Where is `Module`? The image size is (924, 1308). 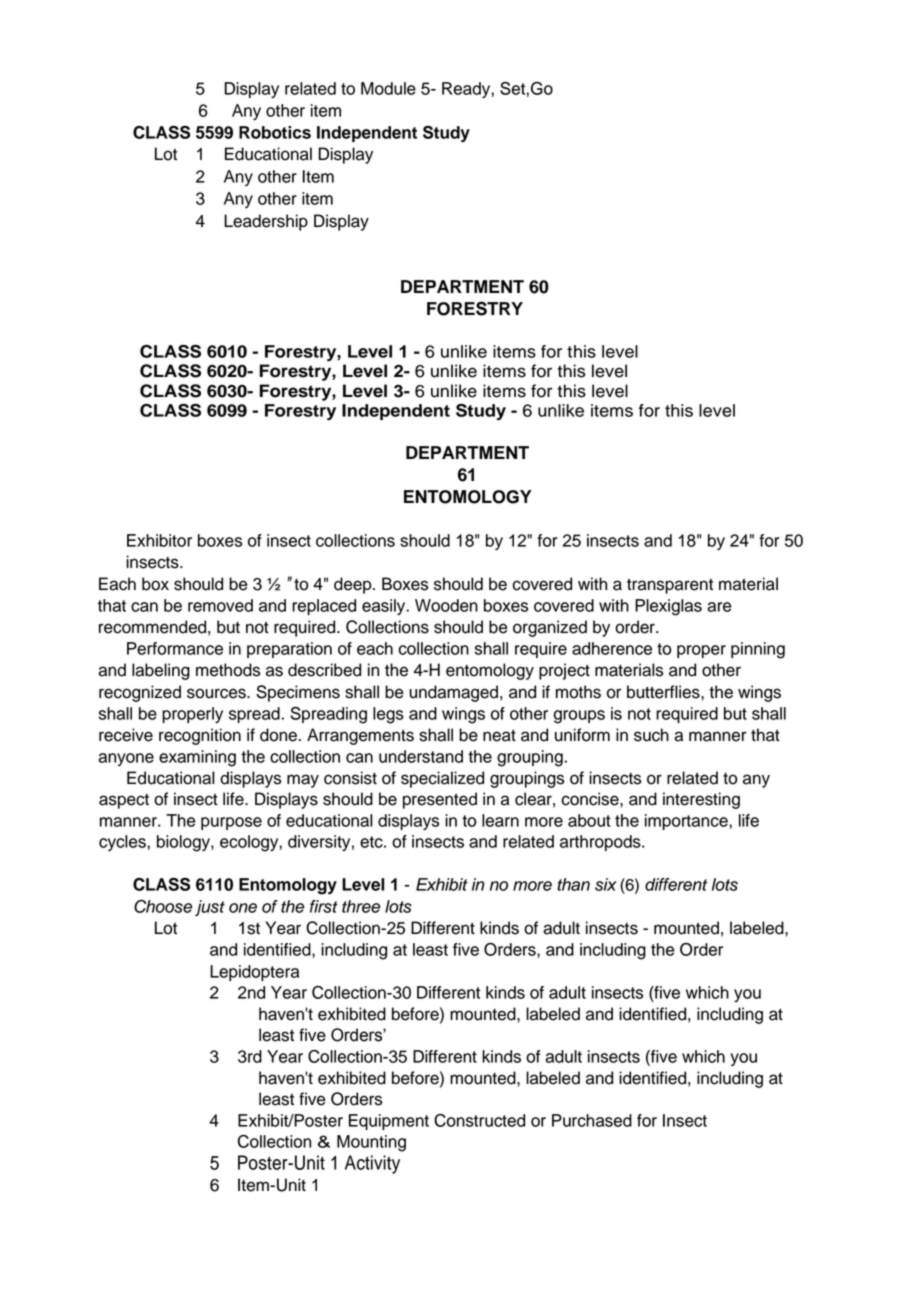 Module is located at coordinates (388, 88).
